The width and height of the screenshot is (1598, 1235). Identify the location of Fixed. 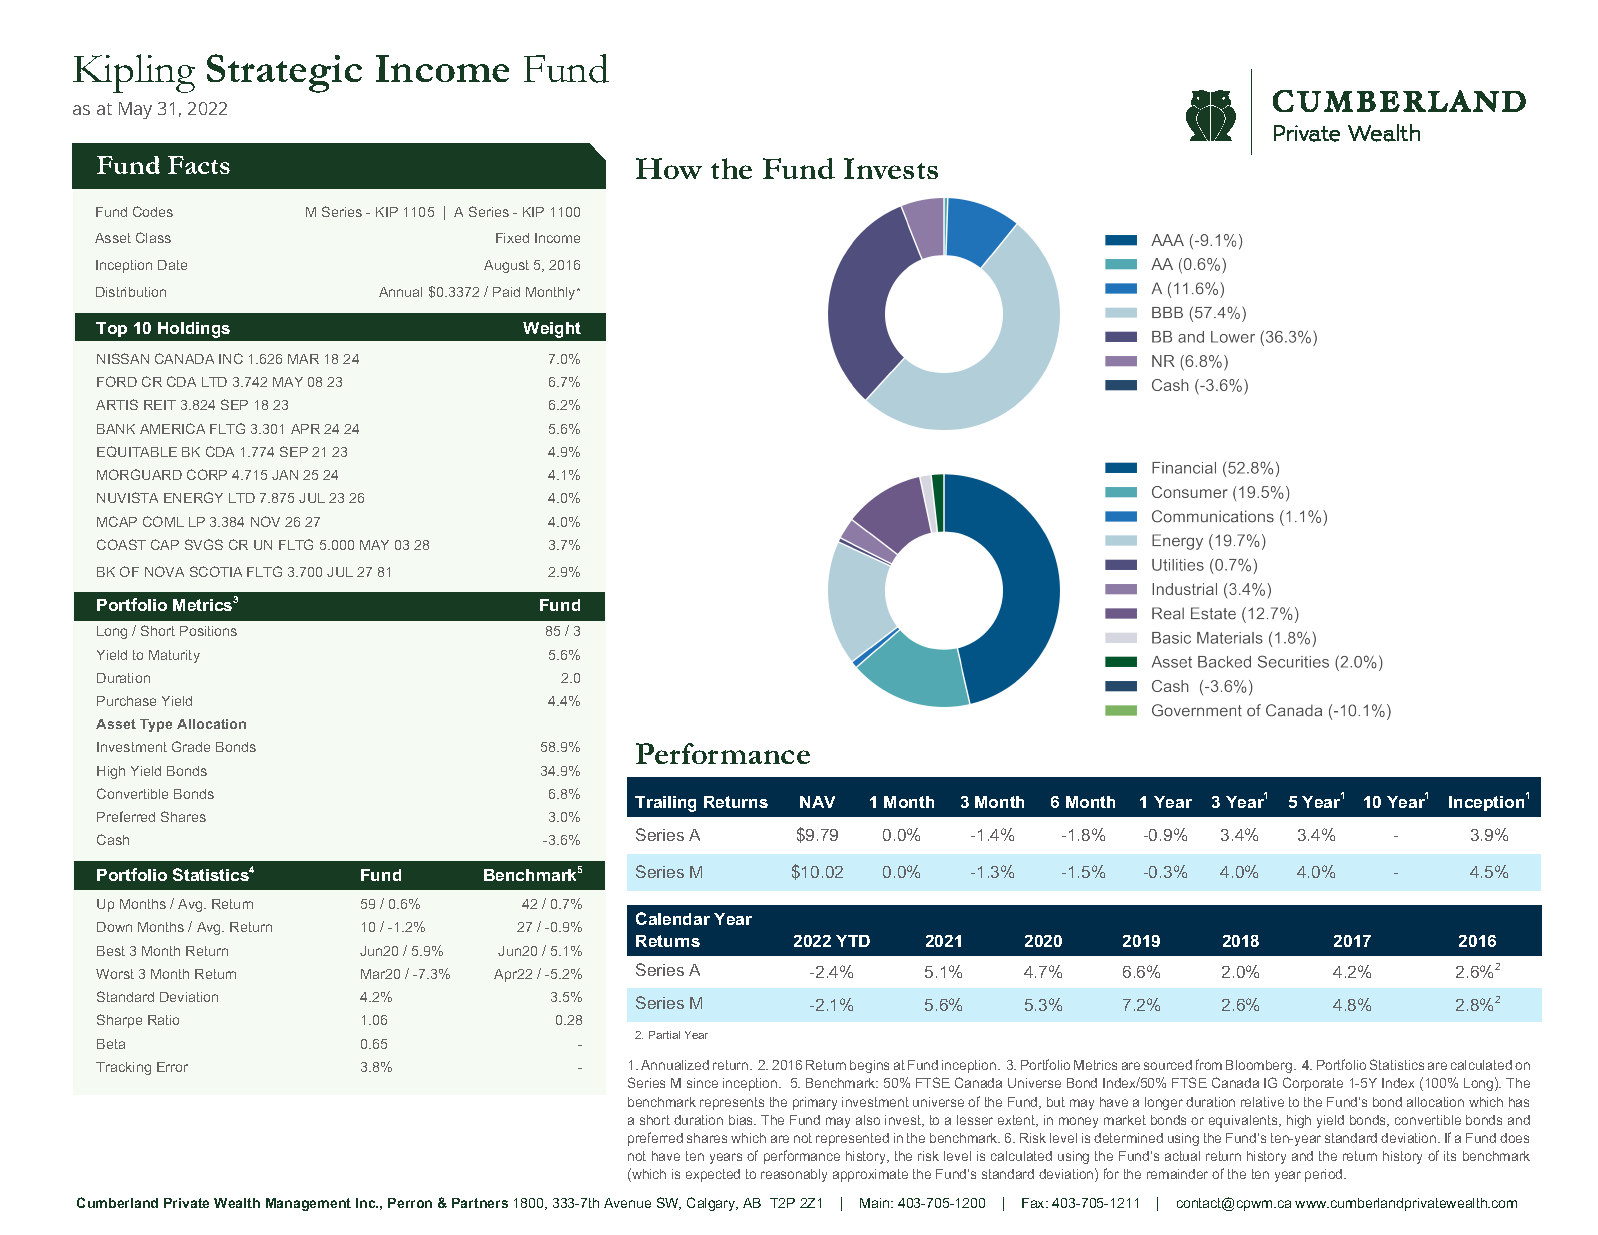
(512, 238).
